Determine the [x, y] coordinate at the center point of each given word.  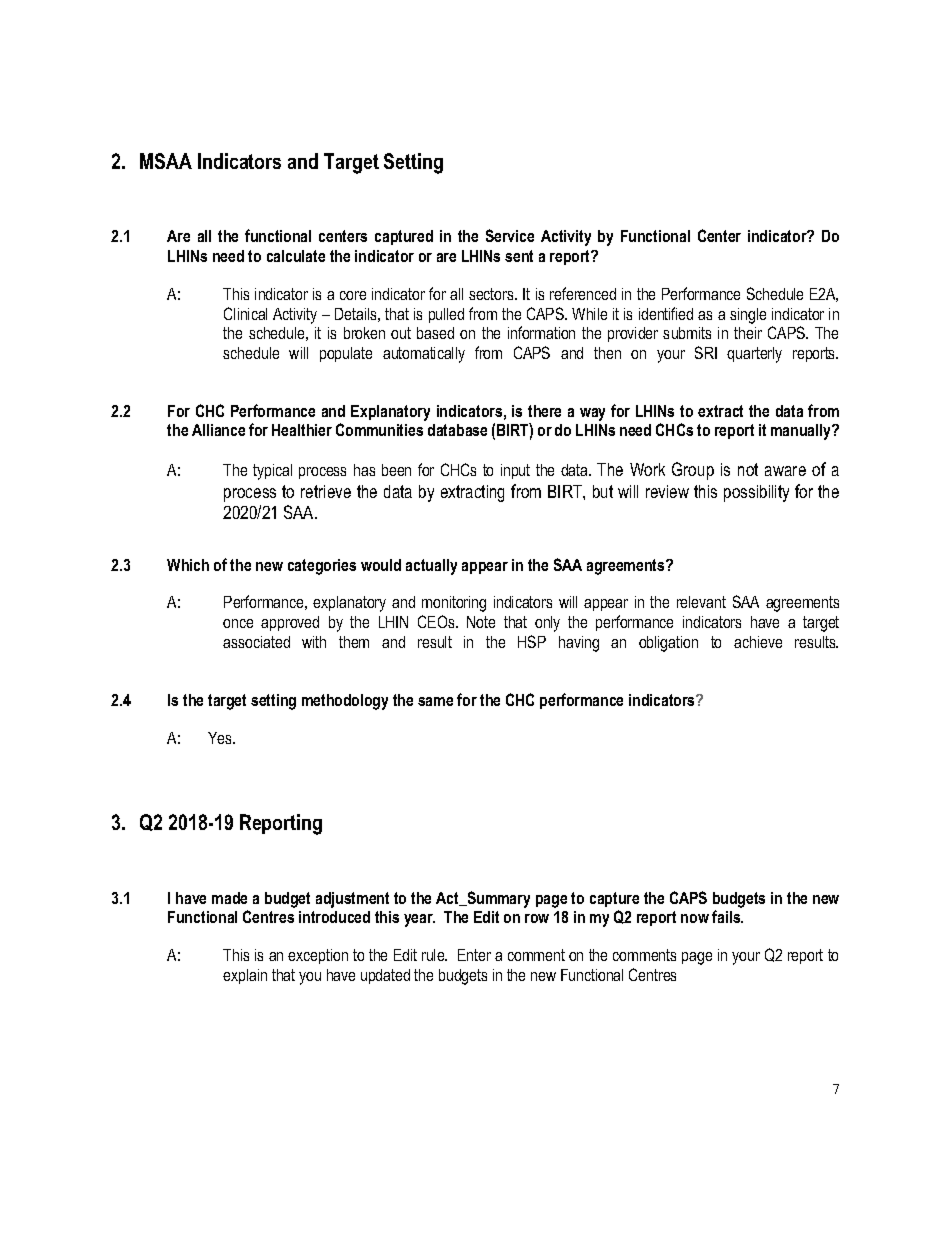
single [748, 316]
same [435, 701]
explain [245, 976]
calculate [296, 256]
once [238, 623]
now [695, 918]
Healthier [302, 430]
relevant [701, 602]
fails [727, 916]
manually [802, 432]
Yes [221, 738]
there [544, 411]
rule [434, 955]
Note [481, 622]
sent [519, 256]
